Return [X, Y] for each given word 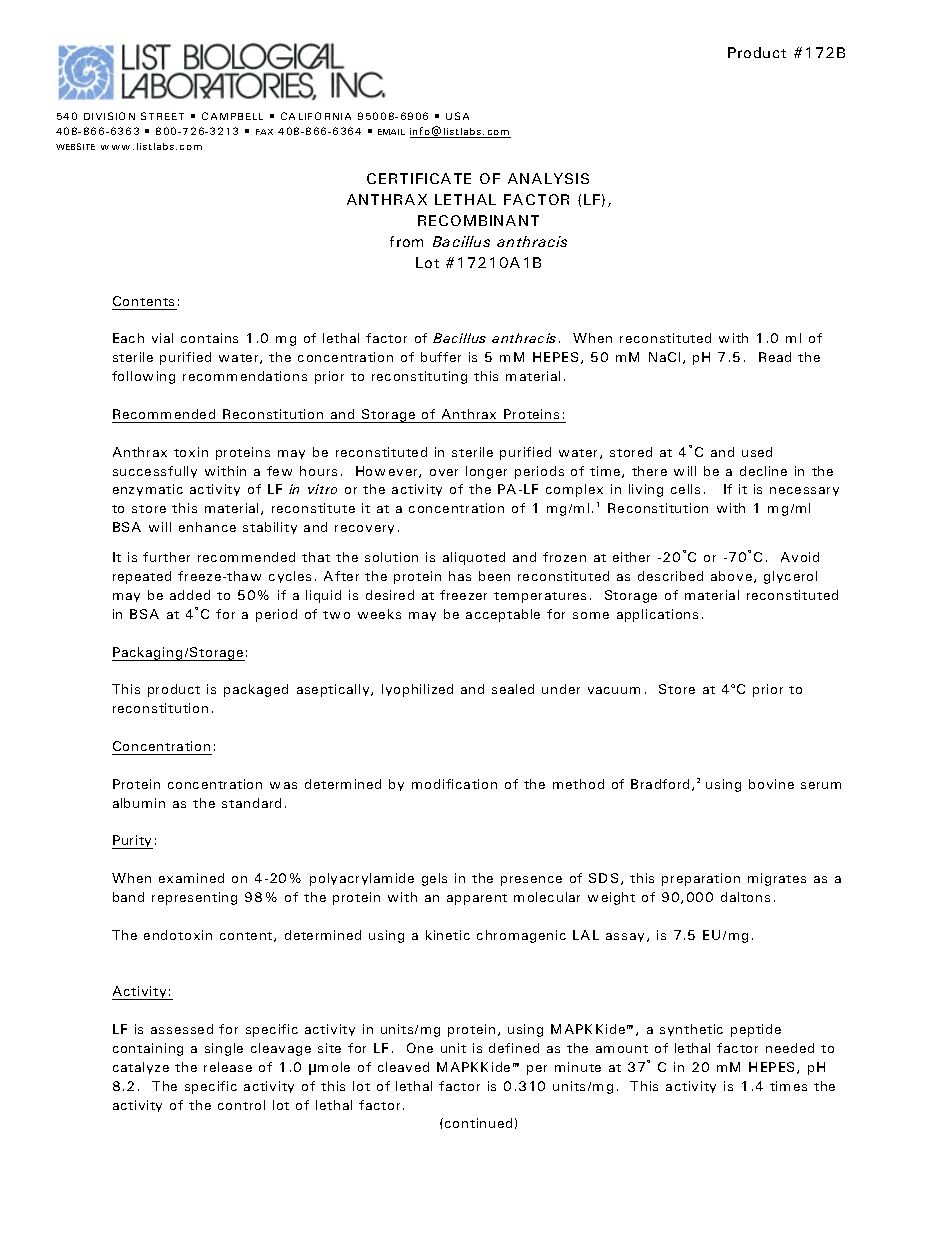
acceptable [503, 615]
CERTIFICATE [419, 178]
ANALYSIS [548, 178]
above [731, 576]
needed [790, 1048]
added [190, 595]
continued [478, 1123]
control [241, 1105]
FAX [264, 132]
